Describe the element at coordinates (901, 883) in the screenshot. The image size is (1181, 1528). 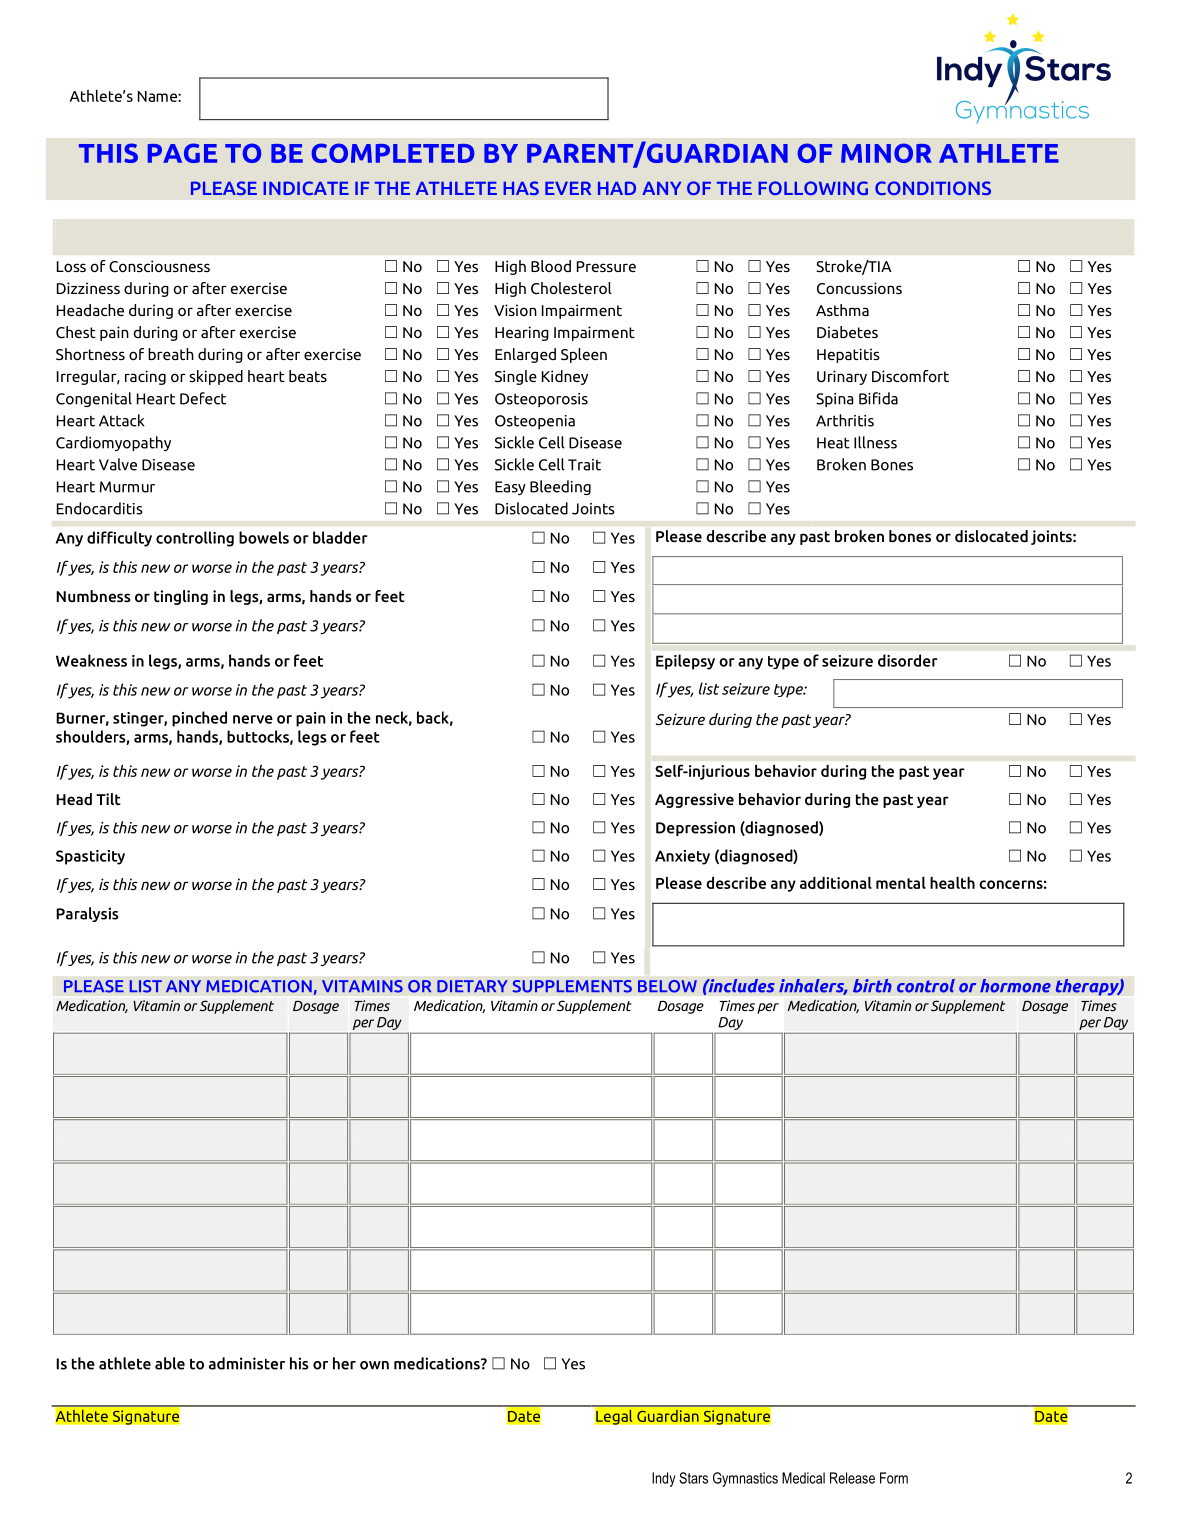
I see `mental` at that location.
